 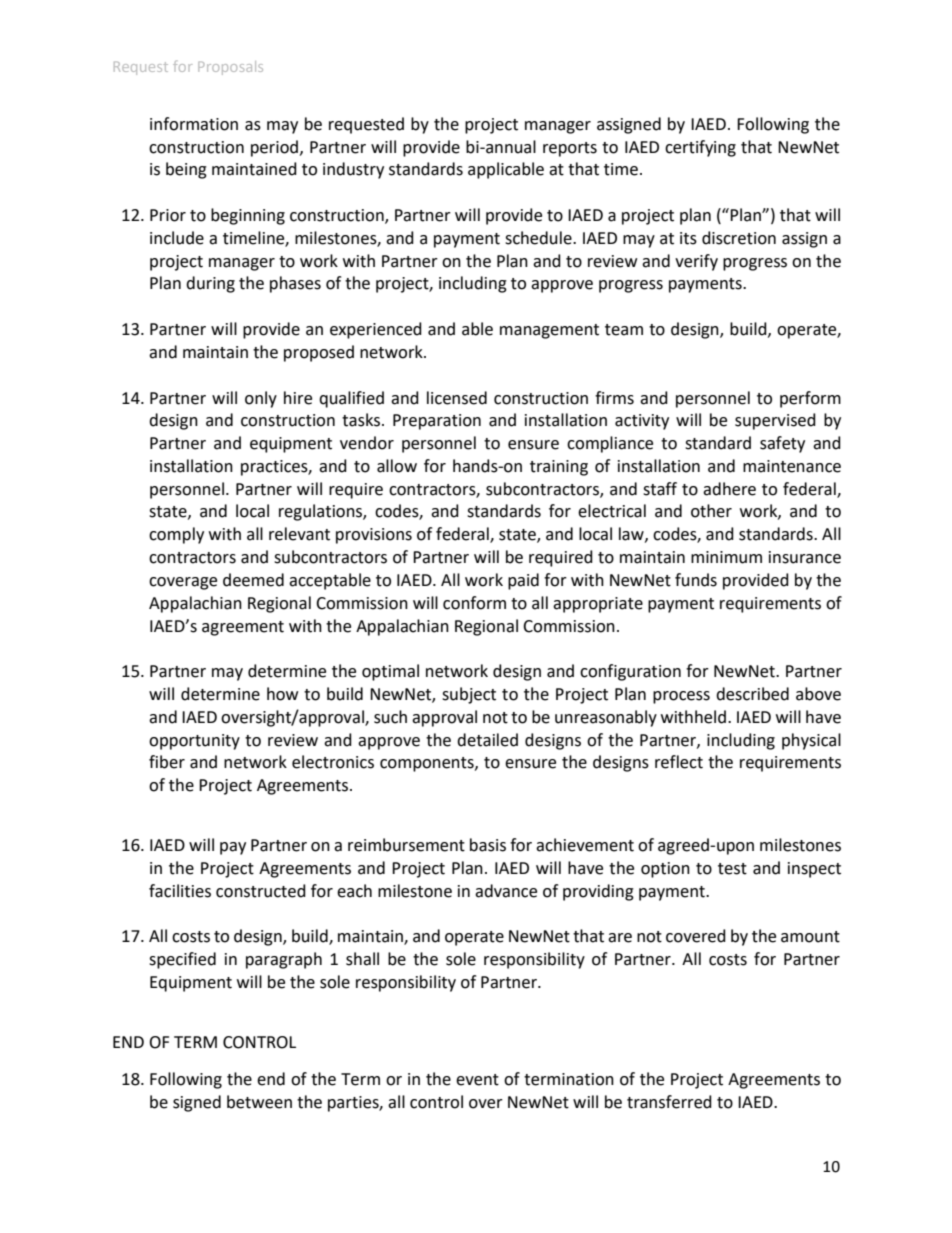 What do you see at coordinates (261, 891) in the screenshot?
I see `constructed` at bounding box center [261, 891].
